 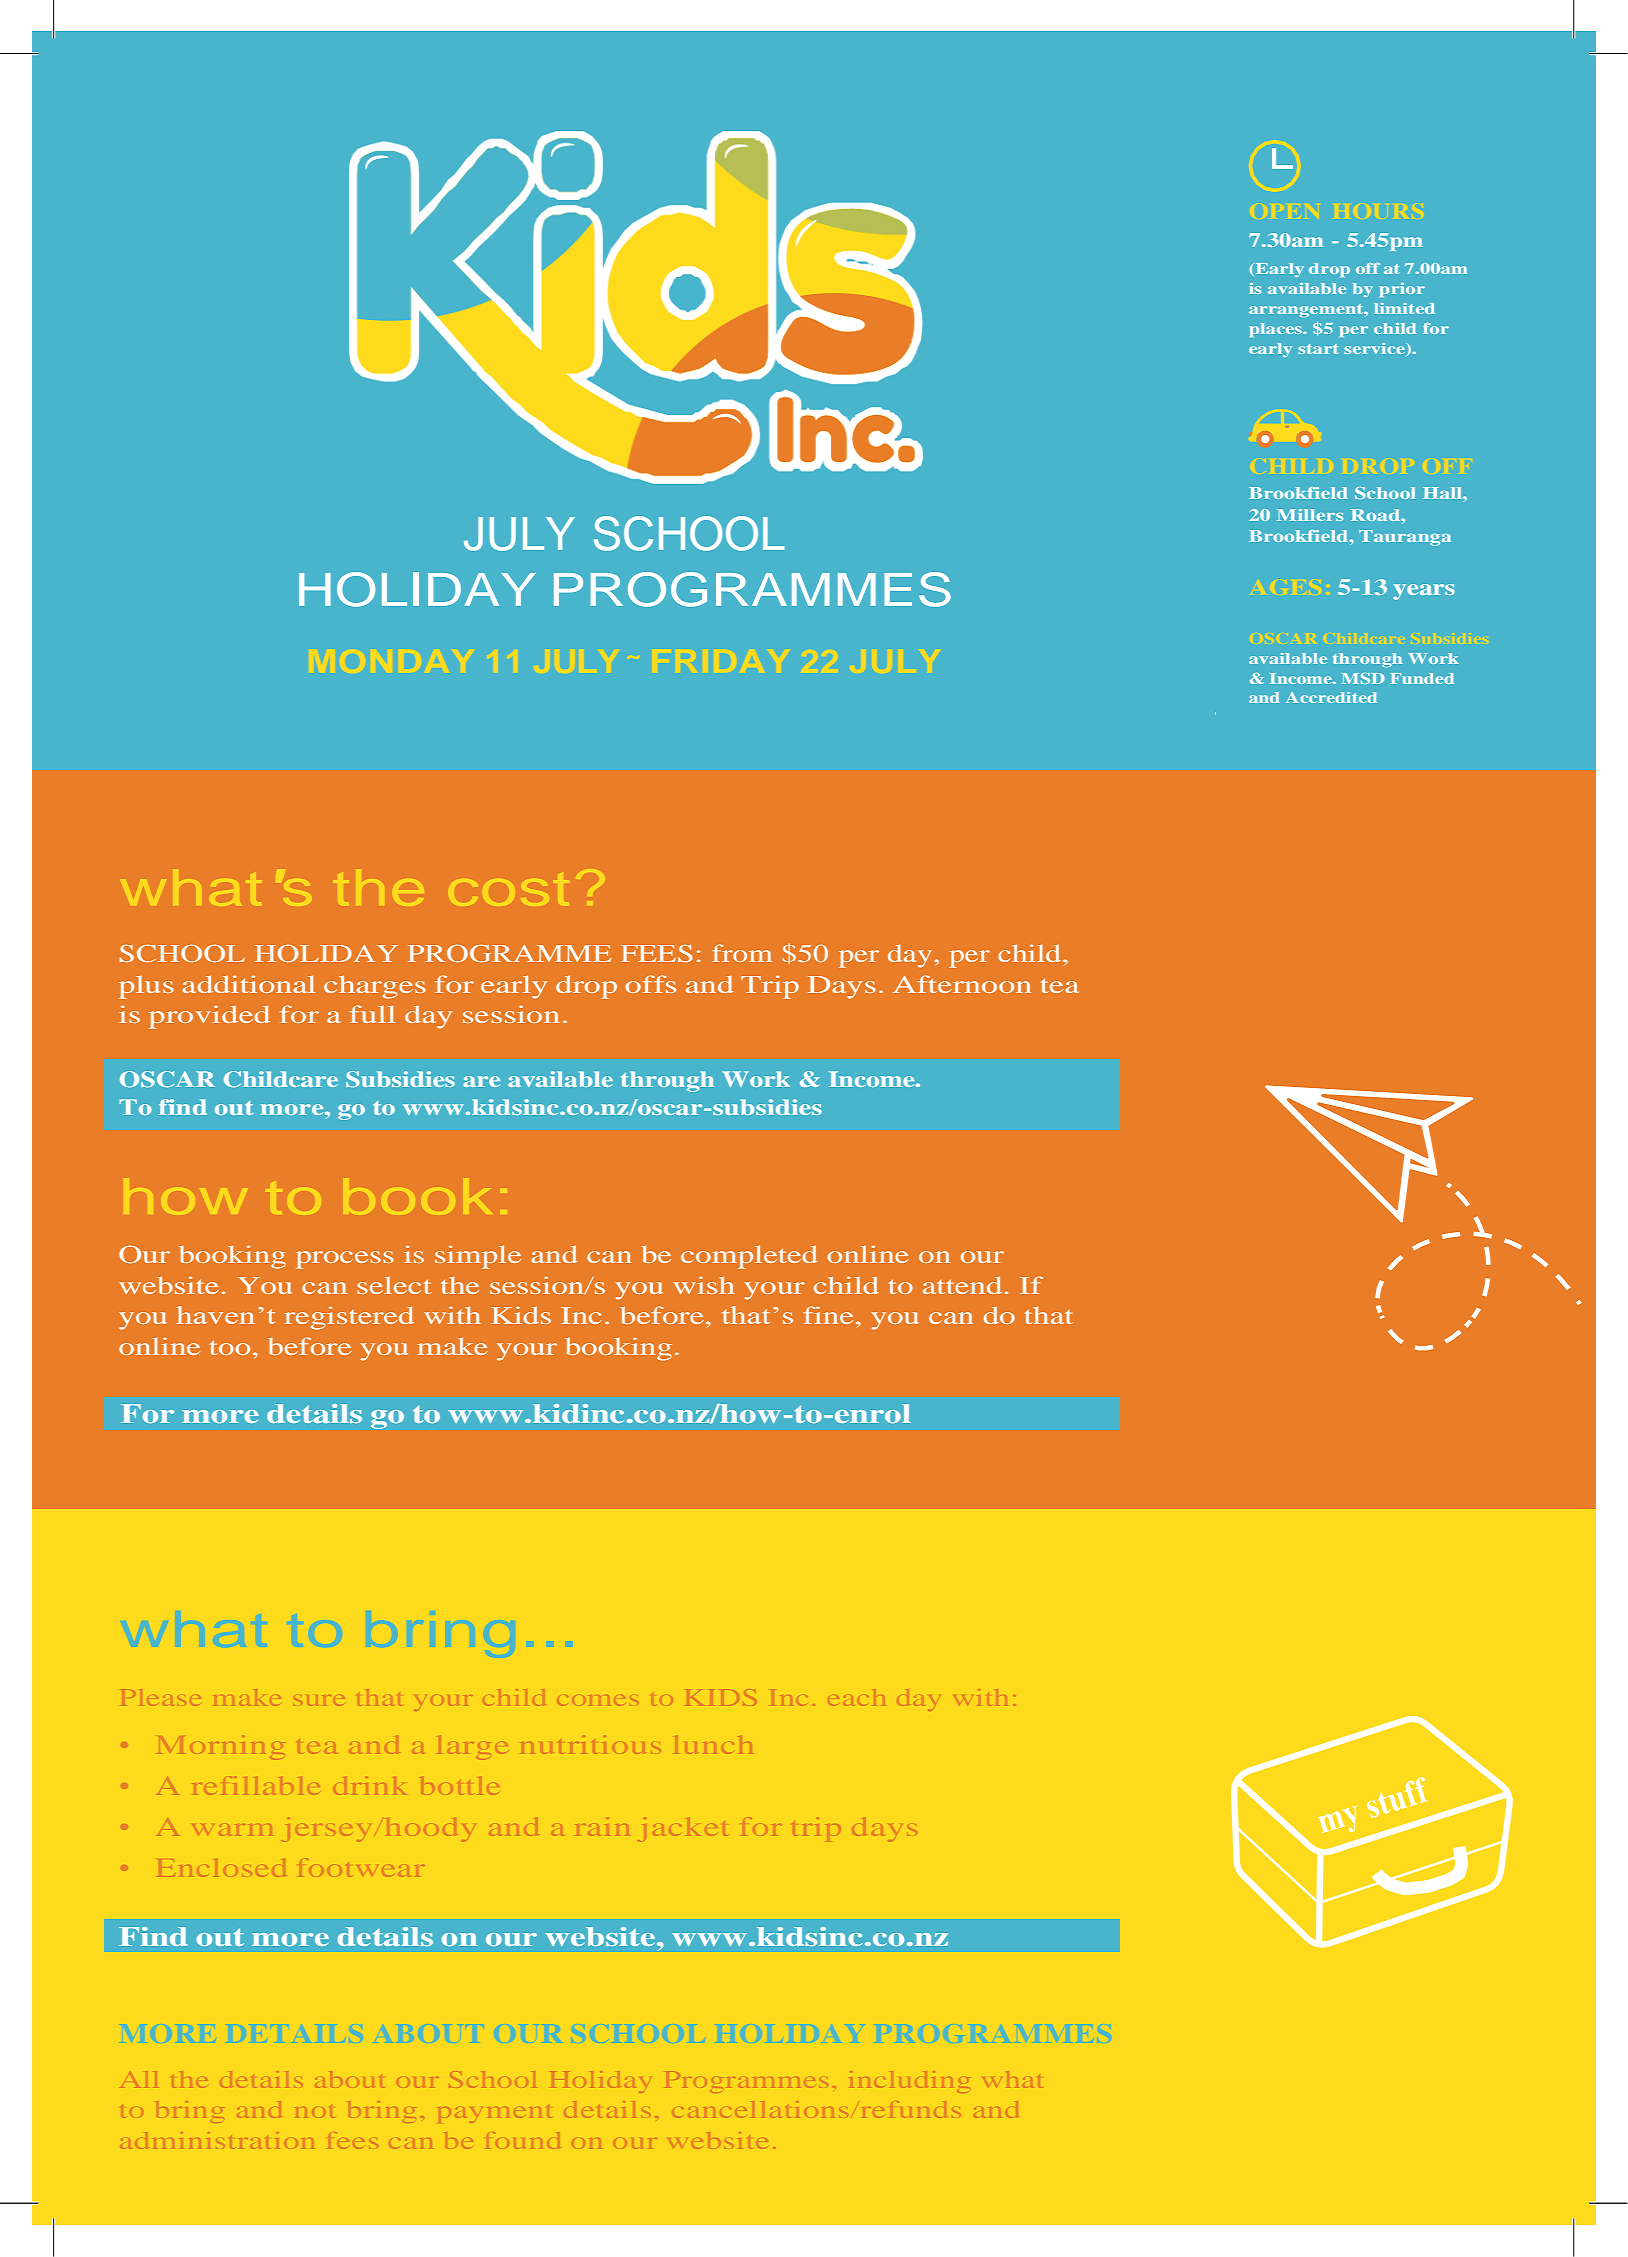 What do you see at coordinates (1276, 330) in the page?
I see `places` at bounding box center [1276, 330].
